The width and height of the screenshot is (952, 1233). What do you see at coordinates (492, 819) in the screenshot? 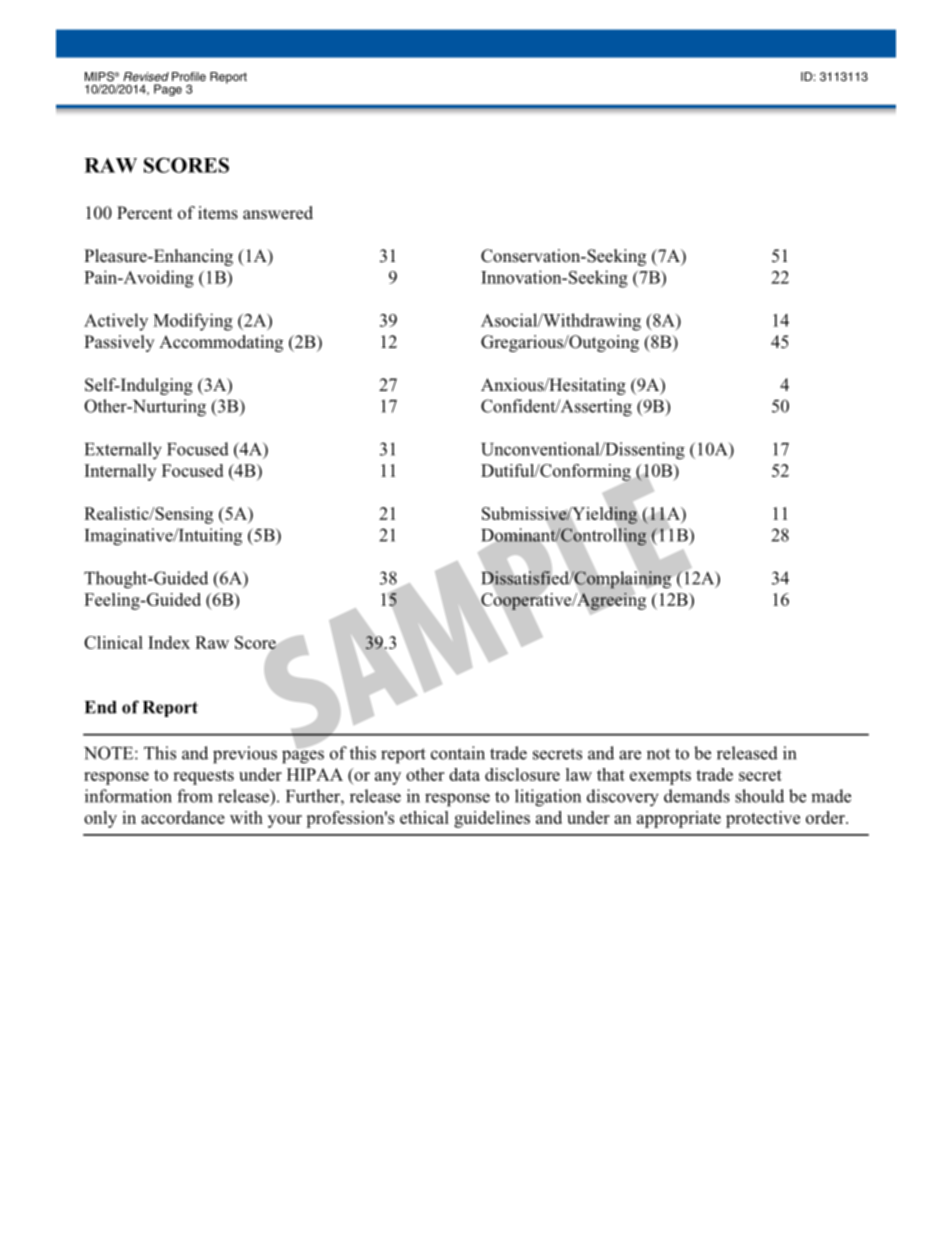
I see `guidelines` at bounding box center [492, 819].
